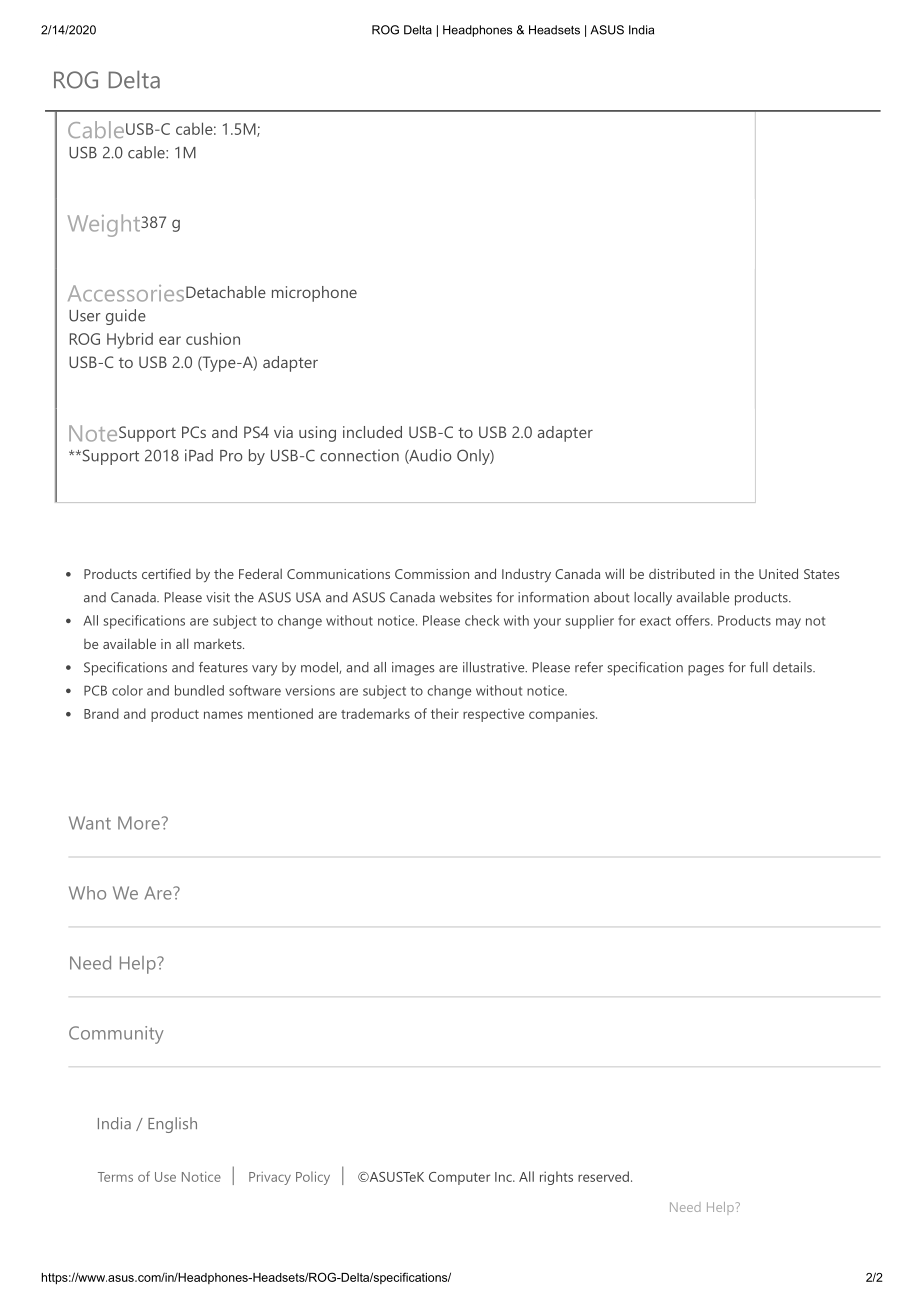  Describe the element at coordinates (778, 573) in the screenshot. I see `United` at that location.
